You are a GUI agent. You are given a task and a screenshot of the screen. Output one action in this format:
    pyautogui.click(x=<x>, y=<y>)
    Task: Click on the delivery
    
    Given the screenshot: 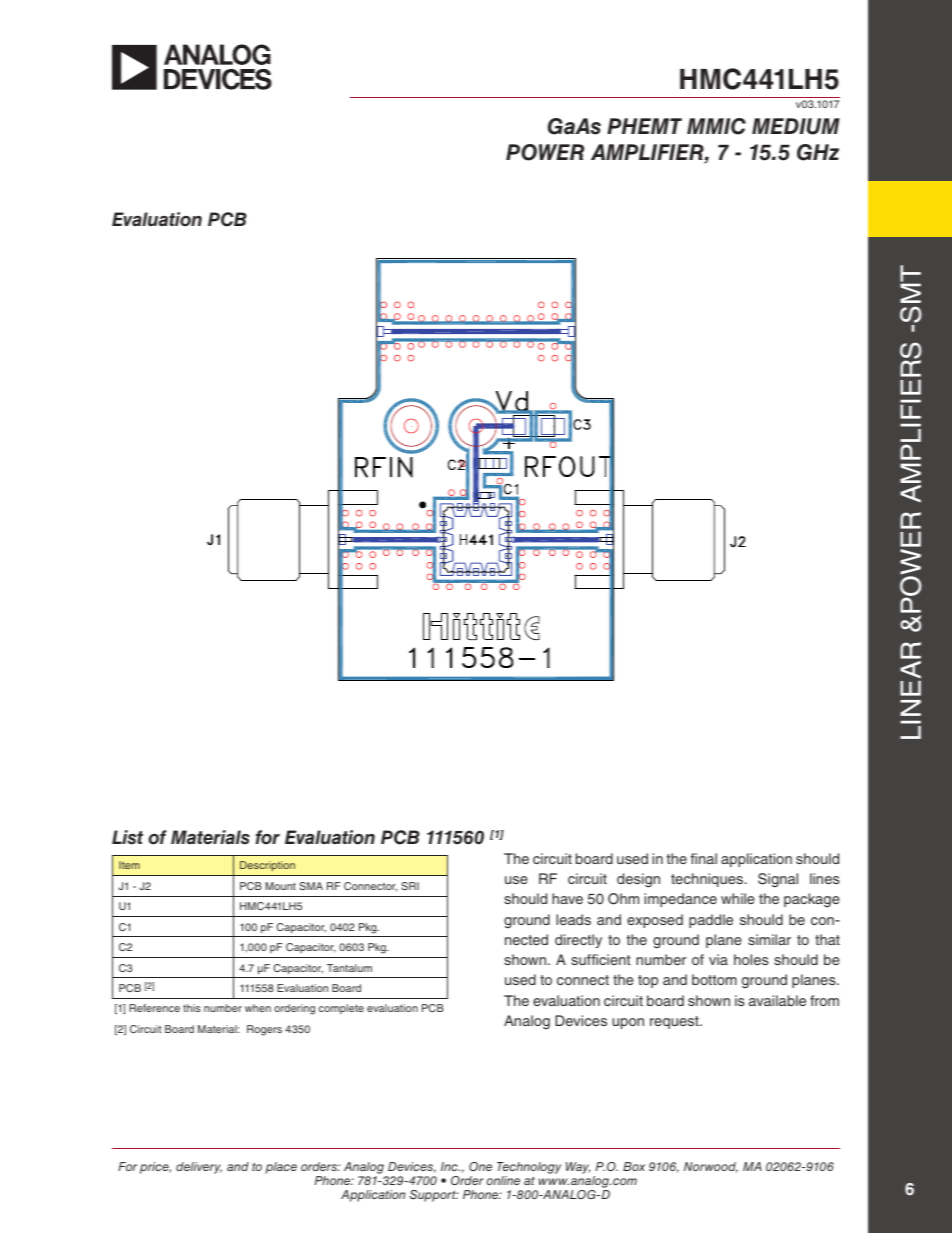 What is the action you would take?
    pyautogui.click(x=199, y=1168)
